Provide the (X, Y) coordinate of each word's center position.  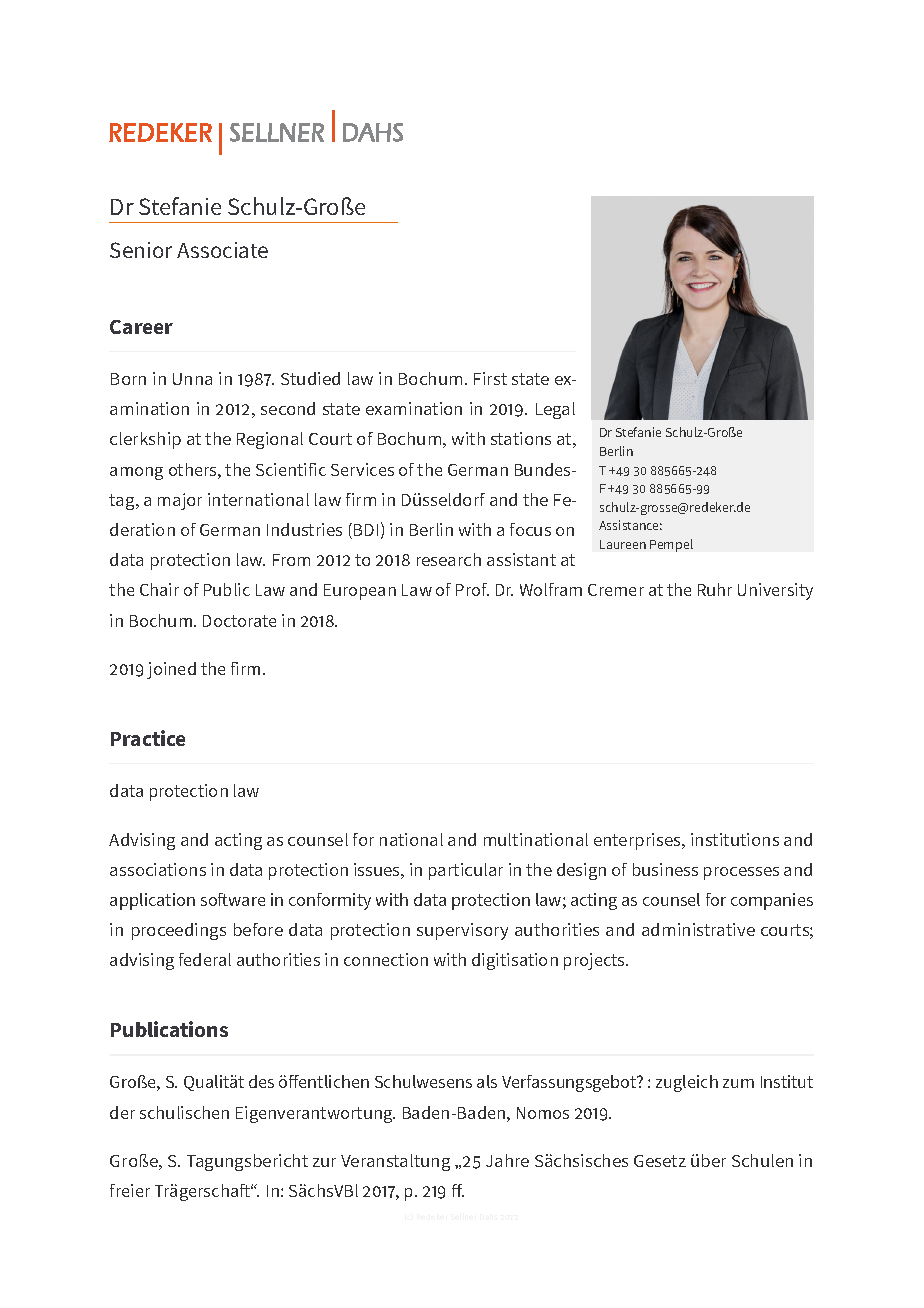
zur (324, 1162)
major (180, 501)
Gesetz (660, 1161)
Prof (472, 589)
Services (362, 469)
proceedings (179, 931)
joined (171, 670)
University (775, 591)
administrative (698, 929)
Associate (222, 250)
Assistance (630, 525)
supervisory (462, 931)
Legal (555, 410)
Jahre (507, 1160)
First (490, 378)
